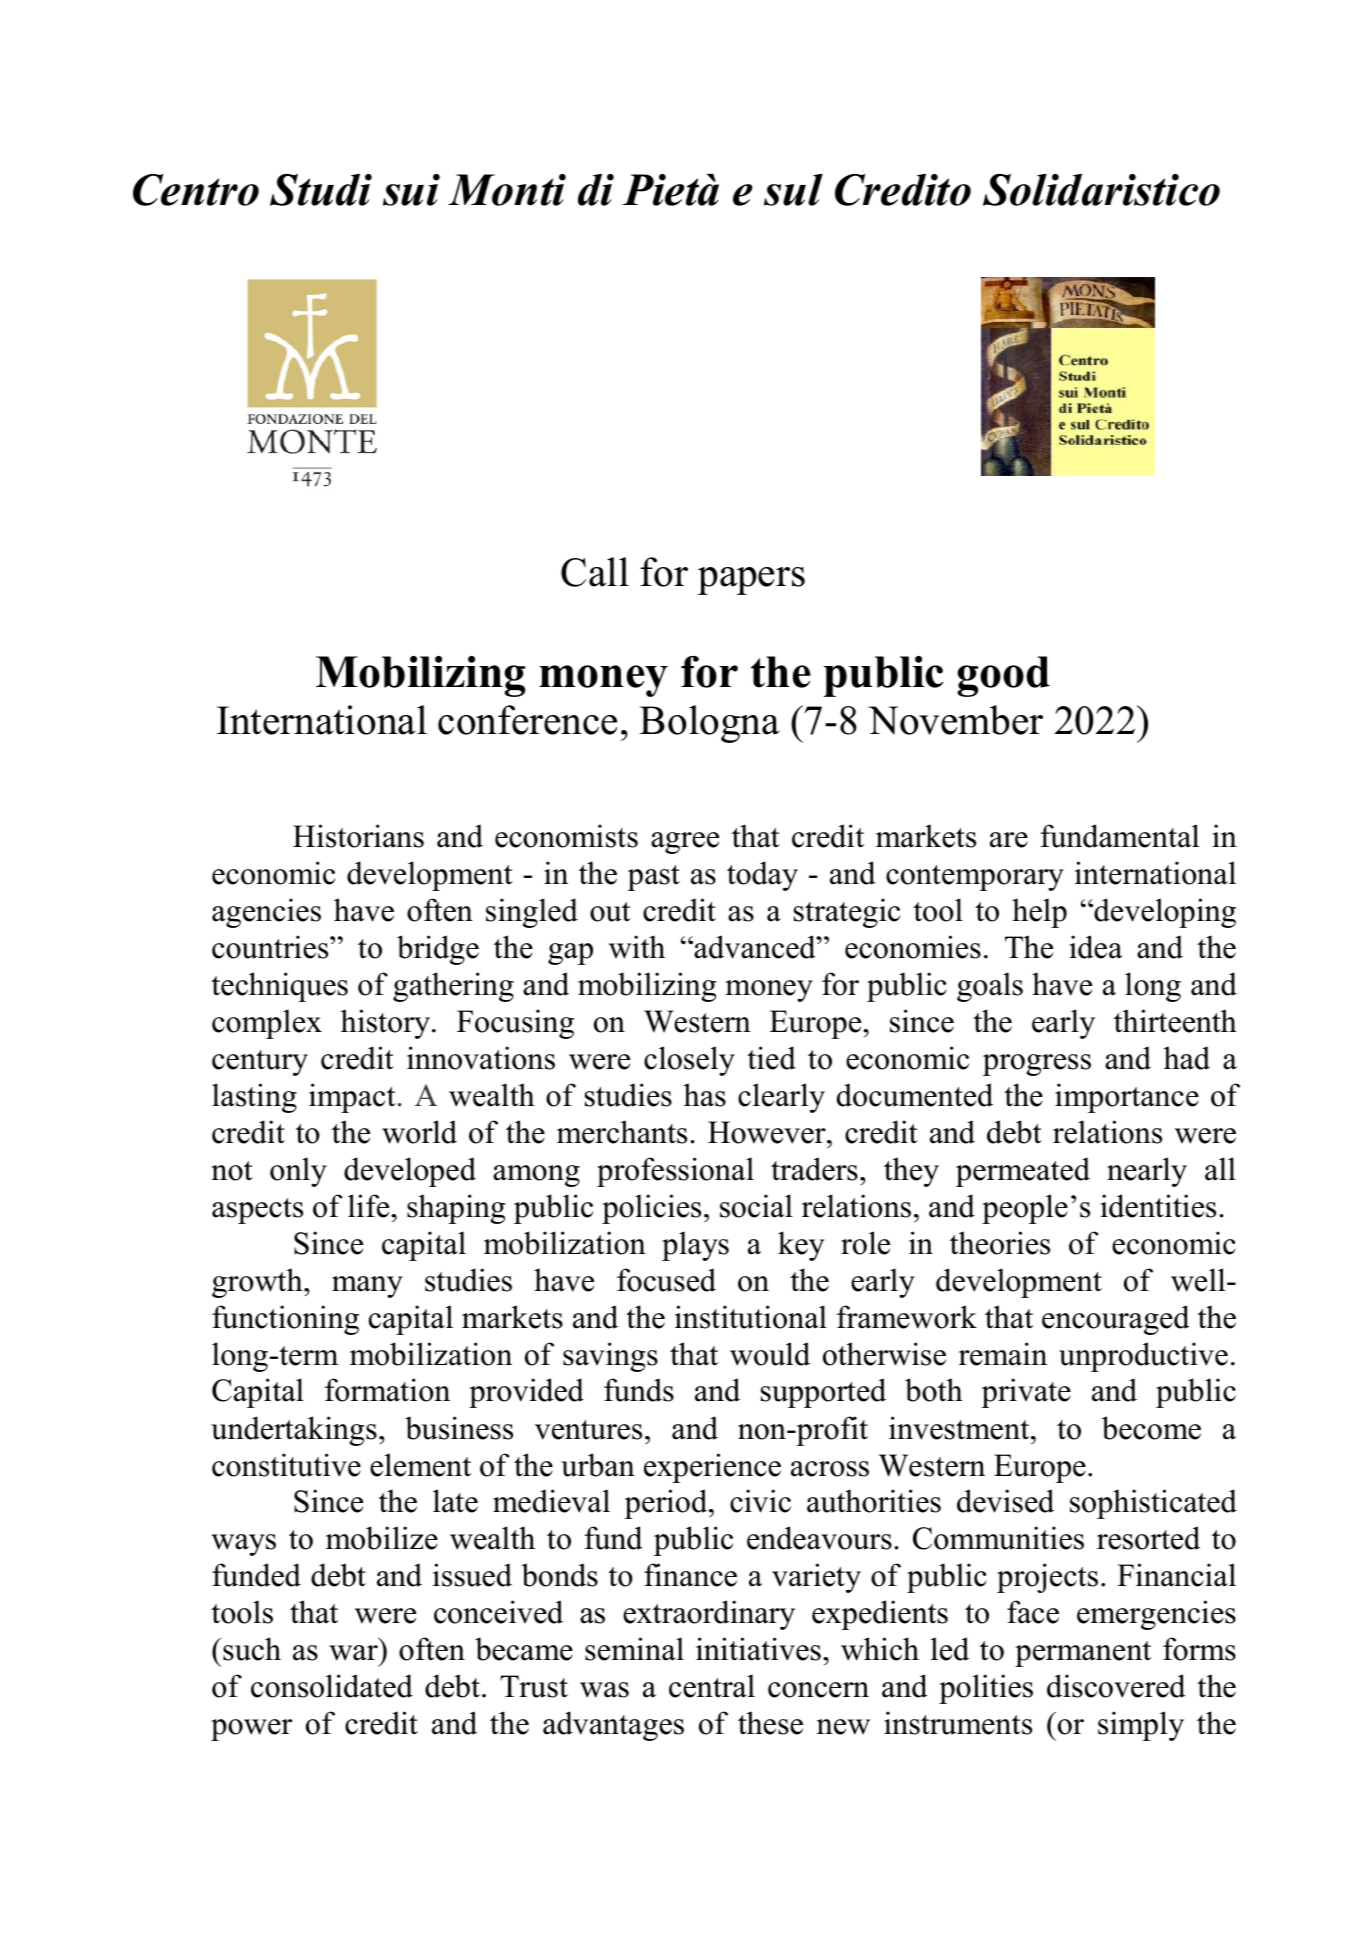 The width and height of the screenshot is (1367, 1933). I want to click on Historians, so click(358, 836).
